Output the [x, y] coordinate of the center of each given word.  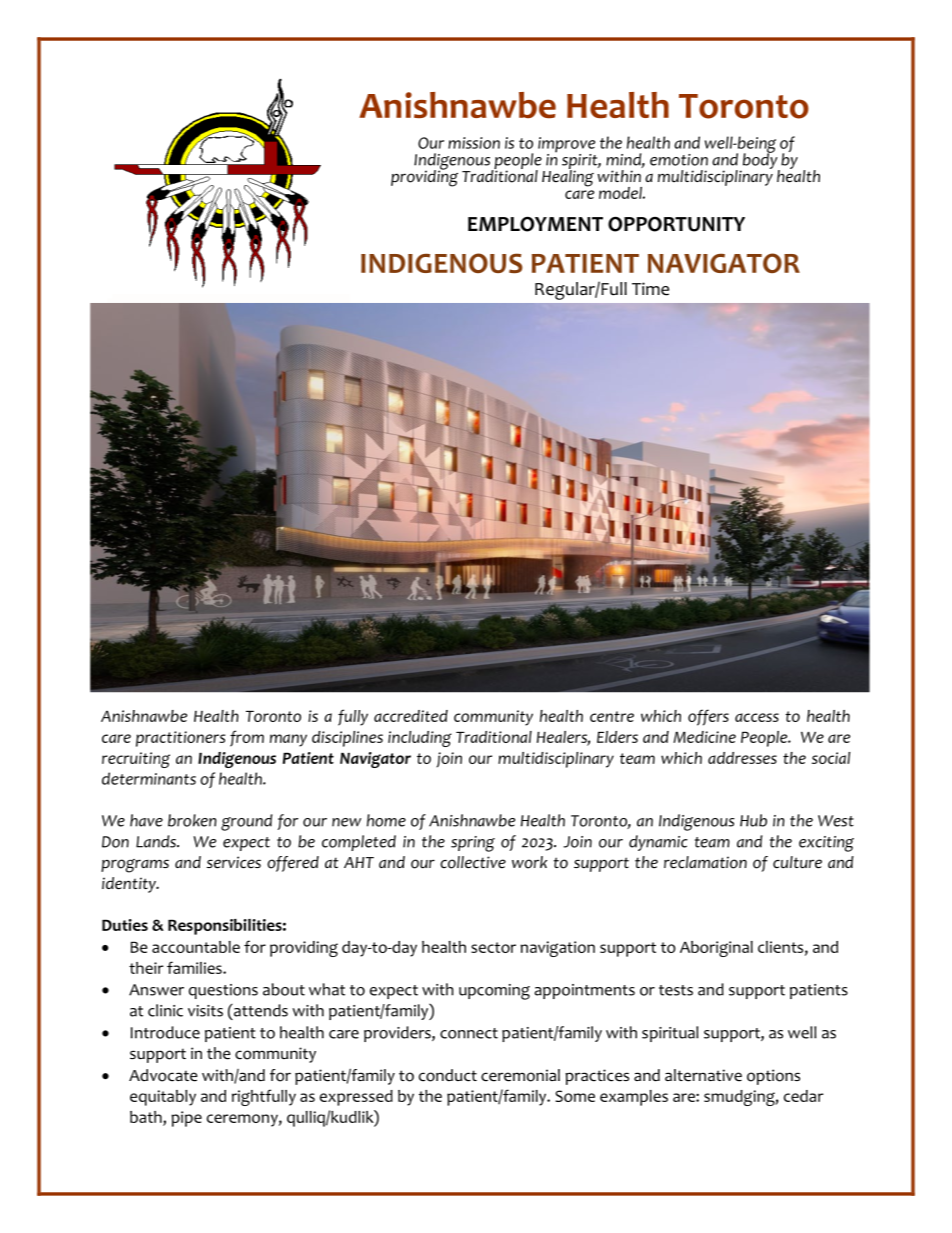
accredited [411, 716]
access [757, 717]
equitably [163, 1098]
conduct [448, 1075]
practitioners [180, 739]
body [760, 161]
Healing [568, 177]
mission [474, 143]
